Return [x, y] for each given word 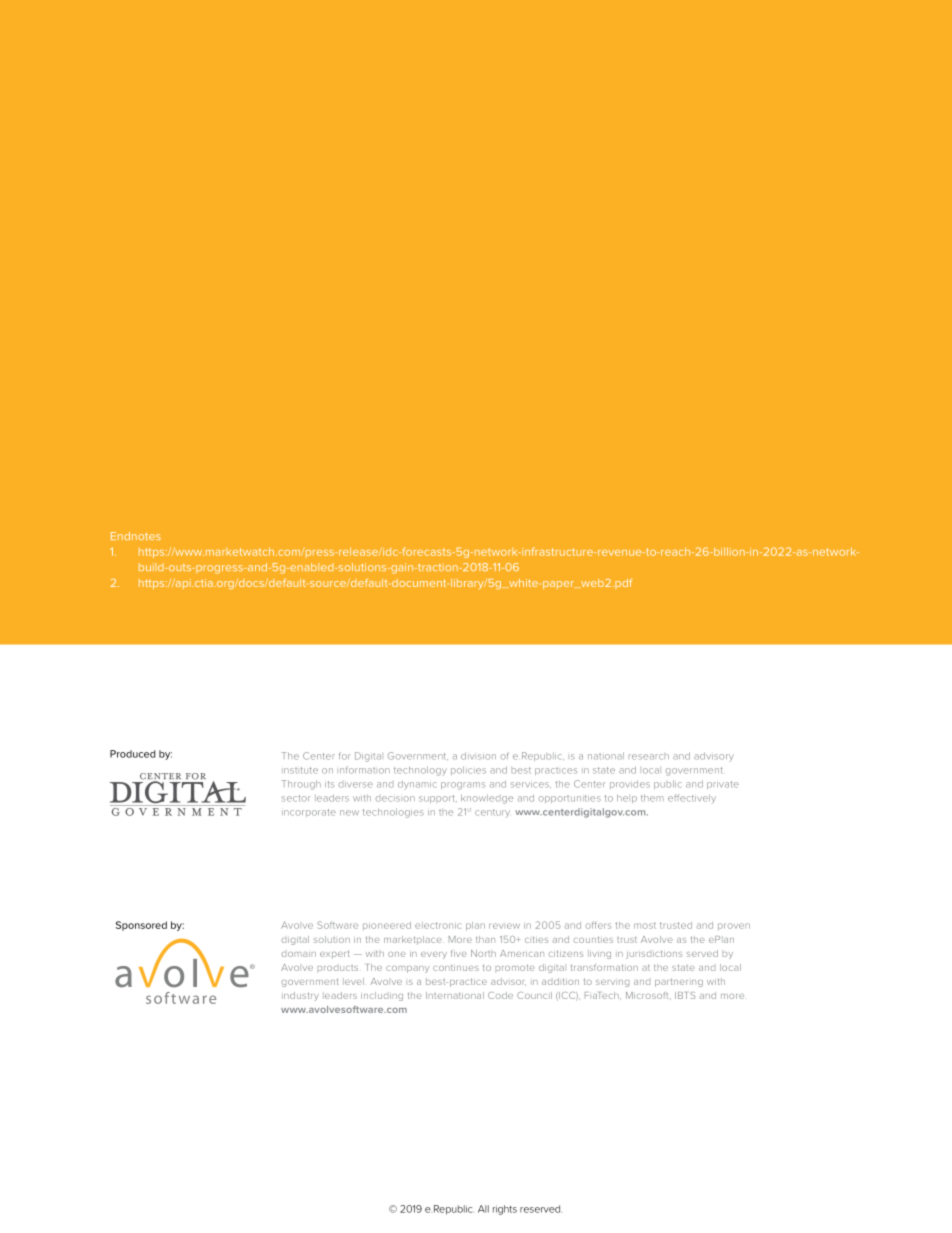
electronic [438, 925]
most [645, 925]
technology [420, 771]
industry [300, 996]
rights [505, 1210]
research [649, 757]
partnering [679, 982]
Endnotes [136, 536]
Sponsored [141, 926]
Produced [133, 754]
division [478, 756]
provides [630, 785]
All [483, 1209]
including [382, 996]
